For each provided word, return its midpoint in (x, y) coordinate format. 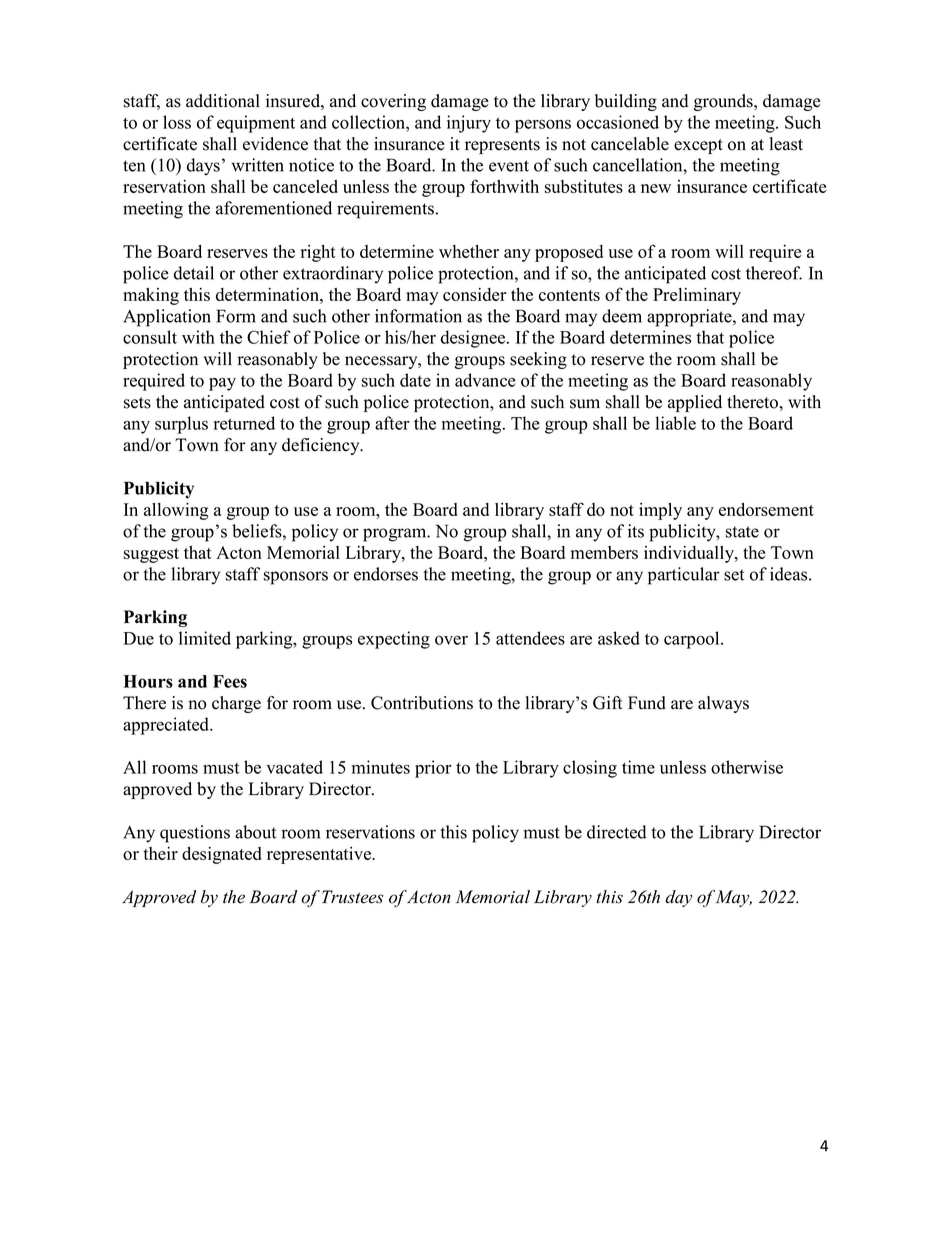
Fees (230, 681)
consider (475, 294)
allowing (176, 511)
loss (177, 122)
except (698, 146)
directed (617, 832)
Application (167, 318)
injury (469, 124)
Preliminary (697, 296)
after (392, 423)
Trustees (352, 897)
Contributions (422, 703)
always (723, 704)
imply (660, 511)
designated (222, 855)
